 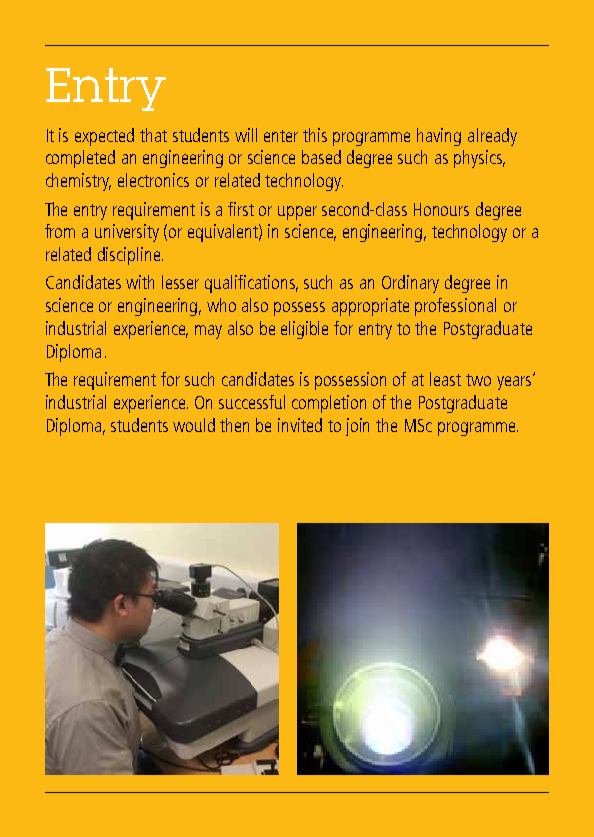 I want to click on invited, so click(x=300, y=425).
